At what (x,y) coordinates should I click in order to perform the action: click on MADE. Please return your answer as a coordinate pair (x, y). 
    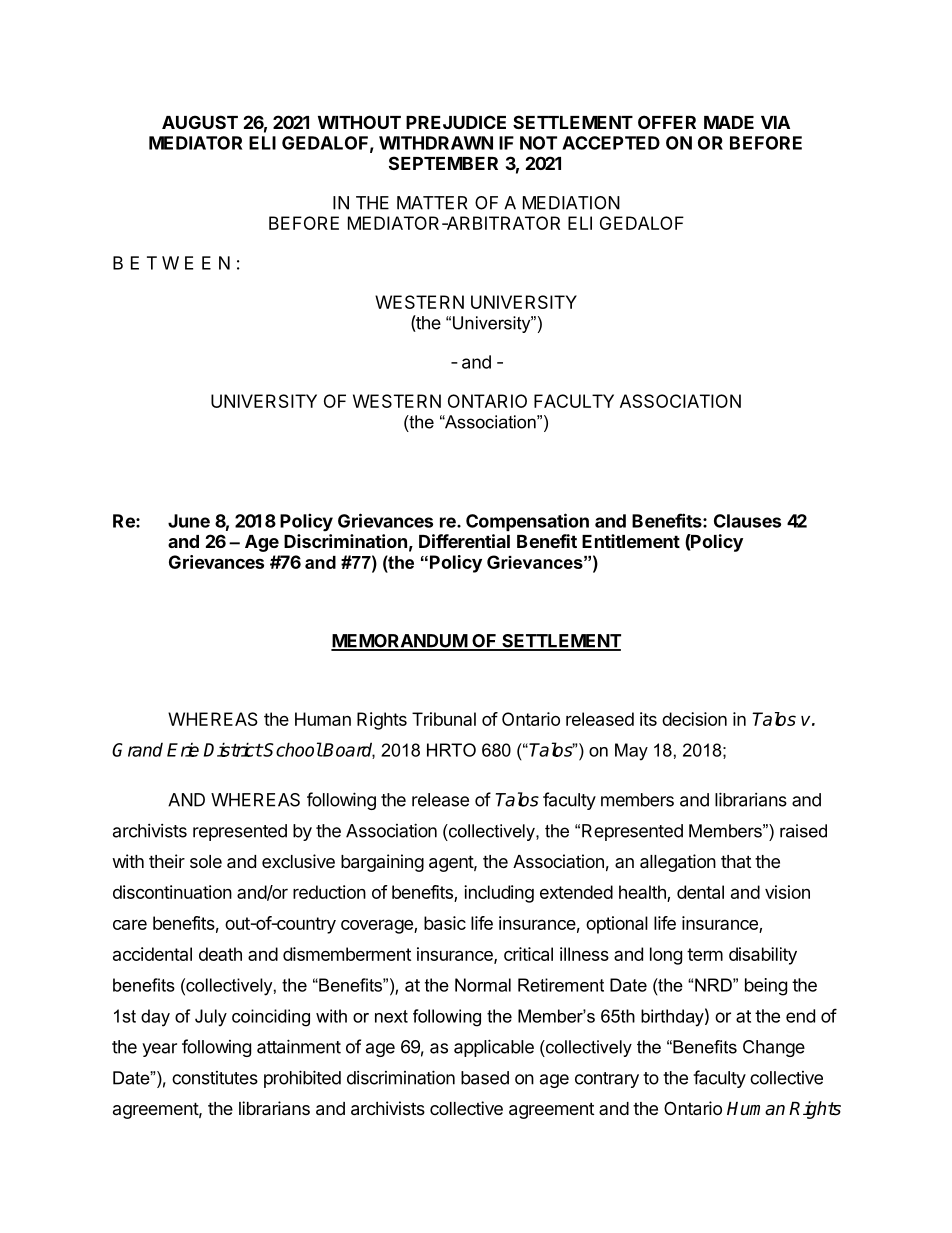
    Looking at the image, I should click on (729, 122).
